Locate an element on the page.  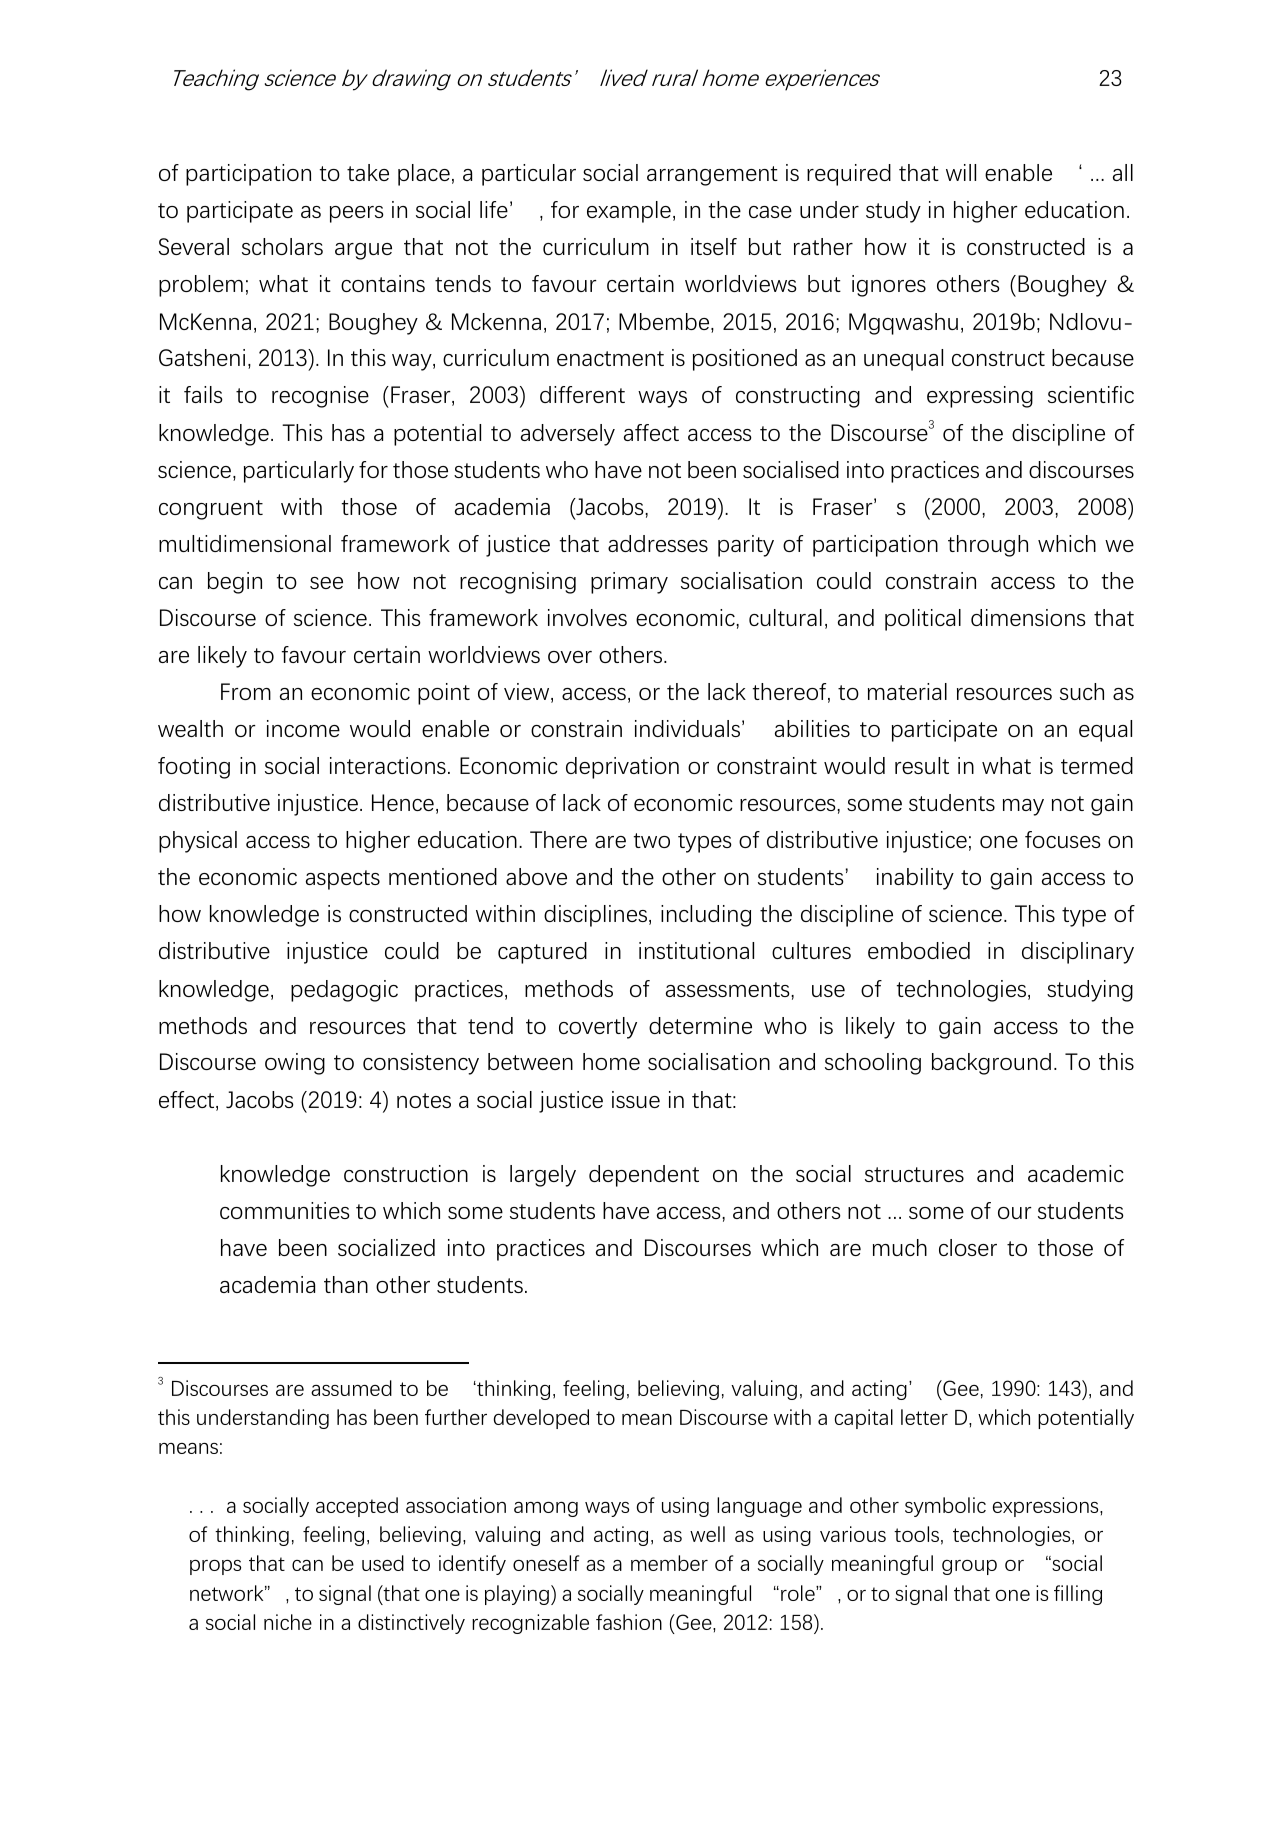
through is located at coordinates (988, 546).
